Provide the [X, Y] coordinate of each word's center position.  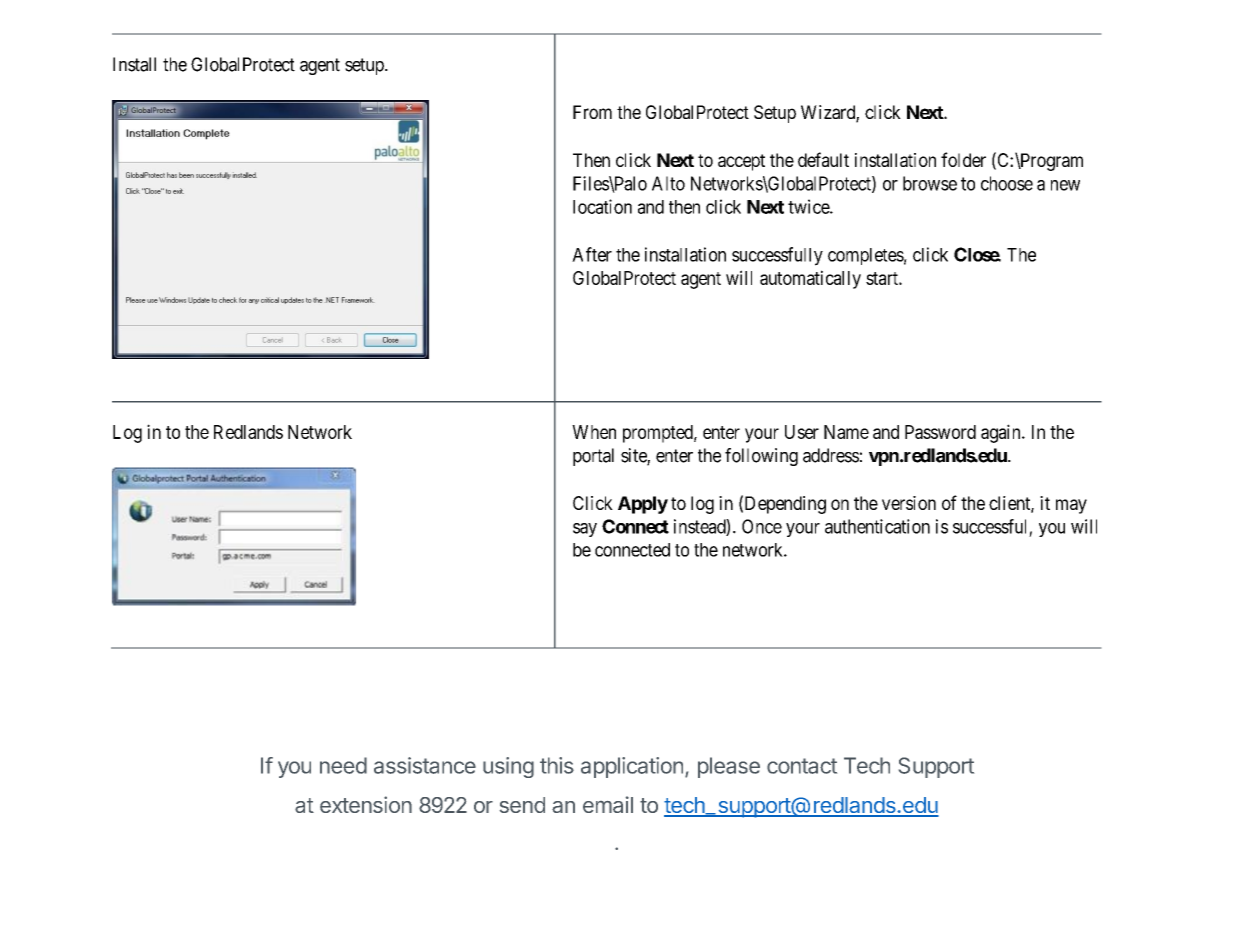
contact [802, 766]
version [909, 503]
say [585, 530]
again [1002, 433]
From [592, 112]
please [729, 767]
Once [762, 526]
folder [963, 159]
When [594, 432]
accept [741, 162]
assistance [425, 765]
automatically [810, 279]
